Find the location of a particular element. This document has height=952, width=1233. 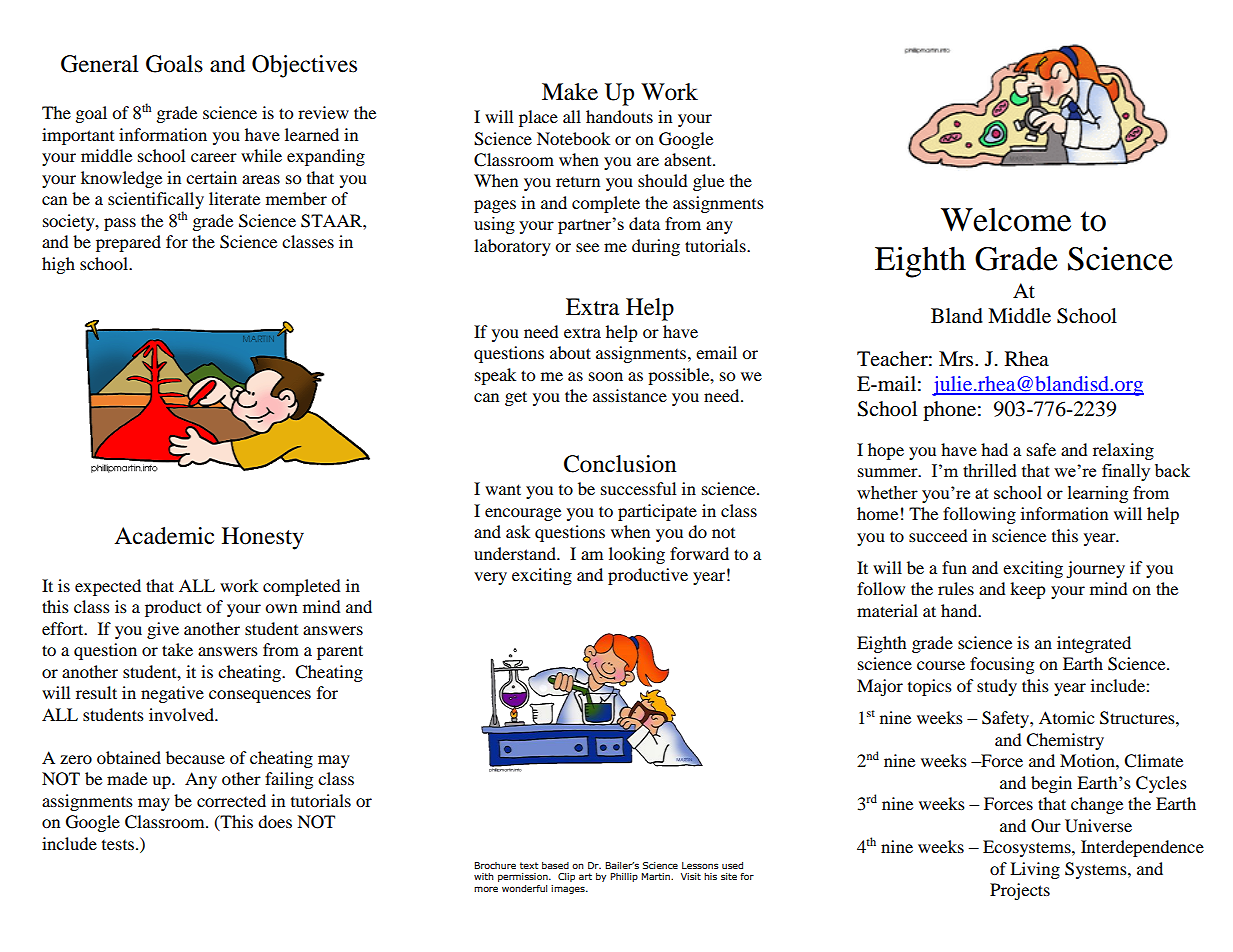

tests is located at coordinates (119, 845).
